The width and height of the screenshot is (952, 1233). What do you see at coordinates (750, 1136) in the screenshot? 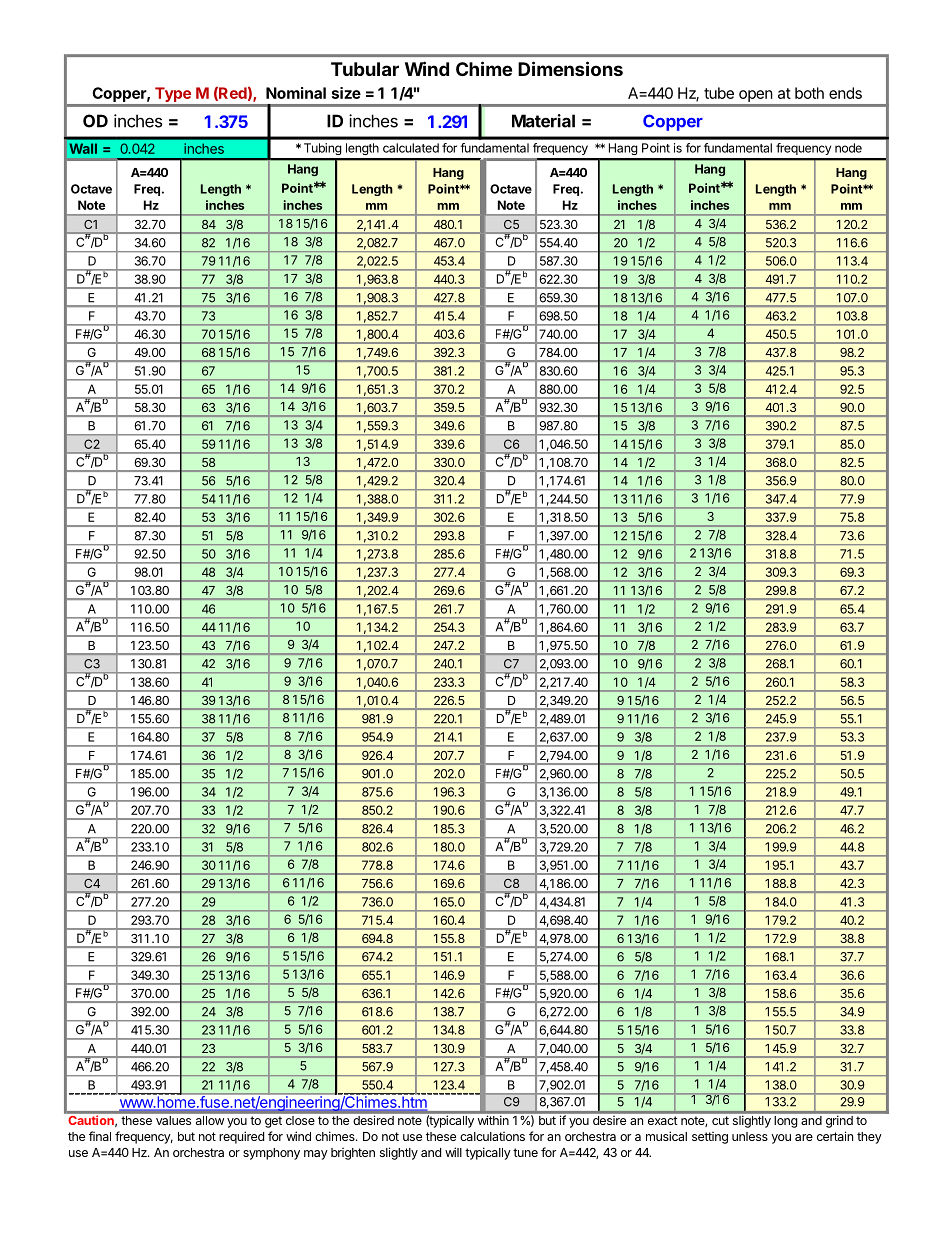
I see `unless` at bounding box center [750, 1136].
